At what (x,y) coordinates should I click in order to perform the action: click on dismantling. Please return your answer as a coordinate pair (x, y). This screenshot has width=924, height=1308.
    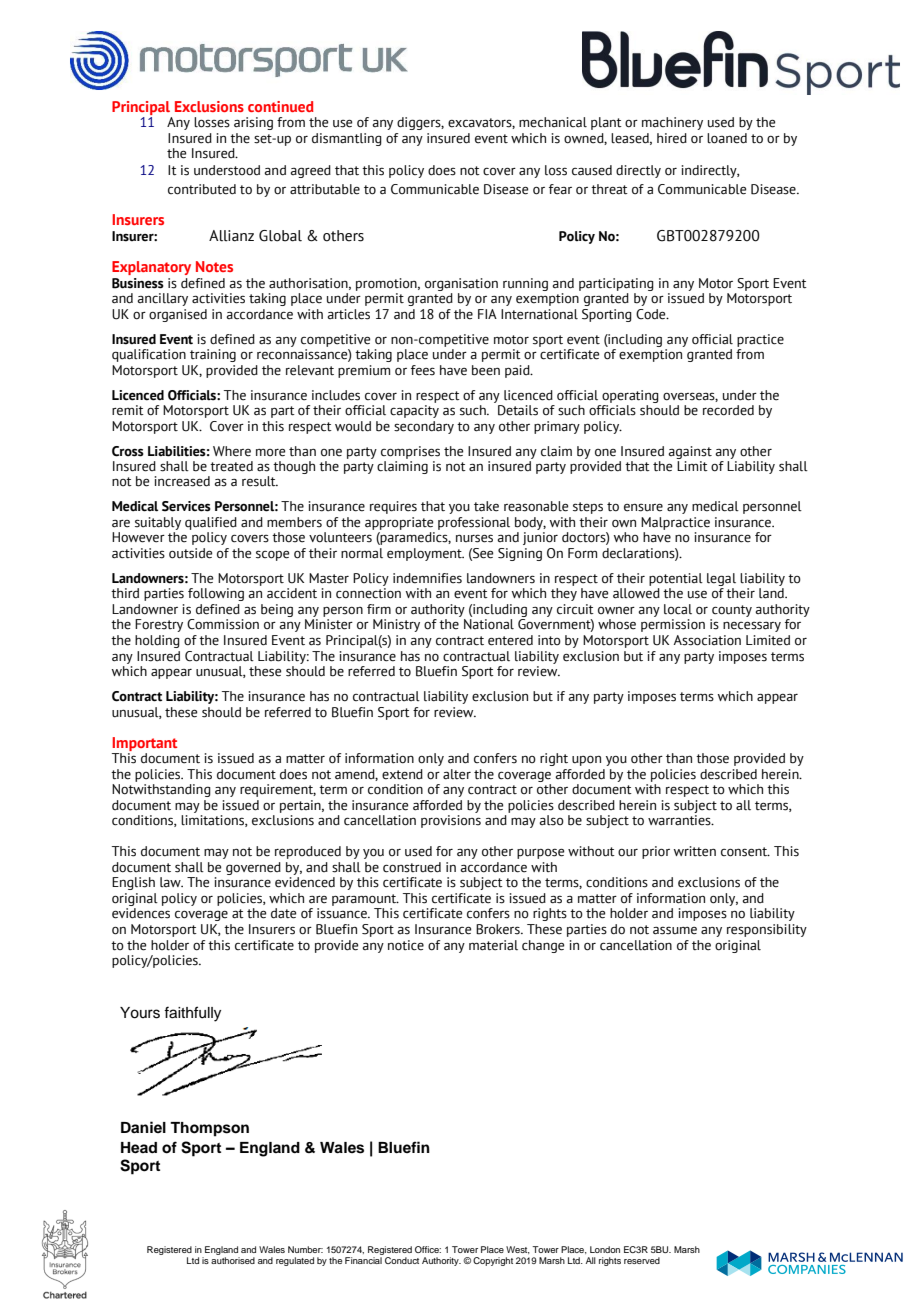
    Looking at the image, I should click on (347, 139).
